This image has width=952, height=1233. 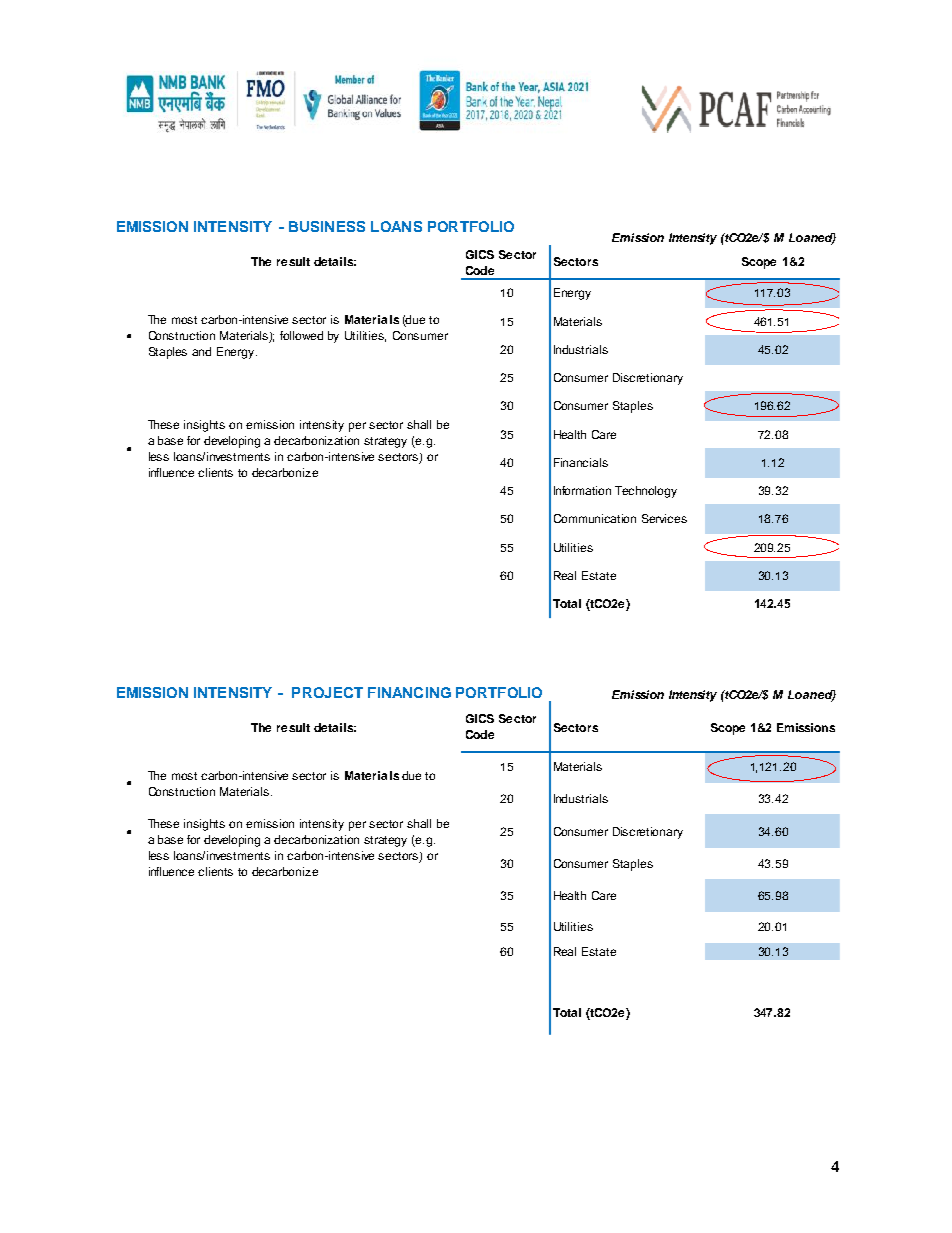 What do you see at coordinates (646, 492) in the image?
I see `Technology` at bounding box center [646, 492].
